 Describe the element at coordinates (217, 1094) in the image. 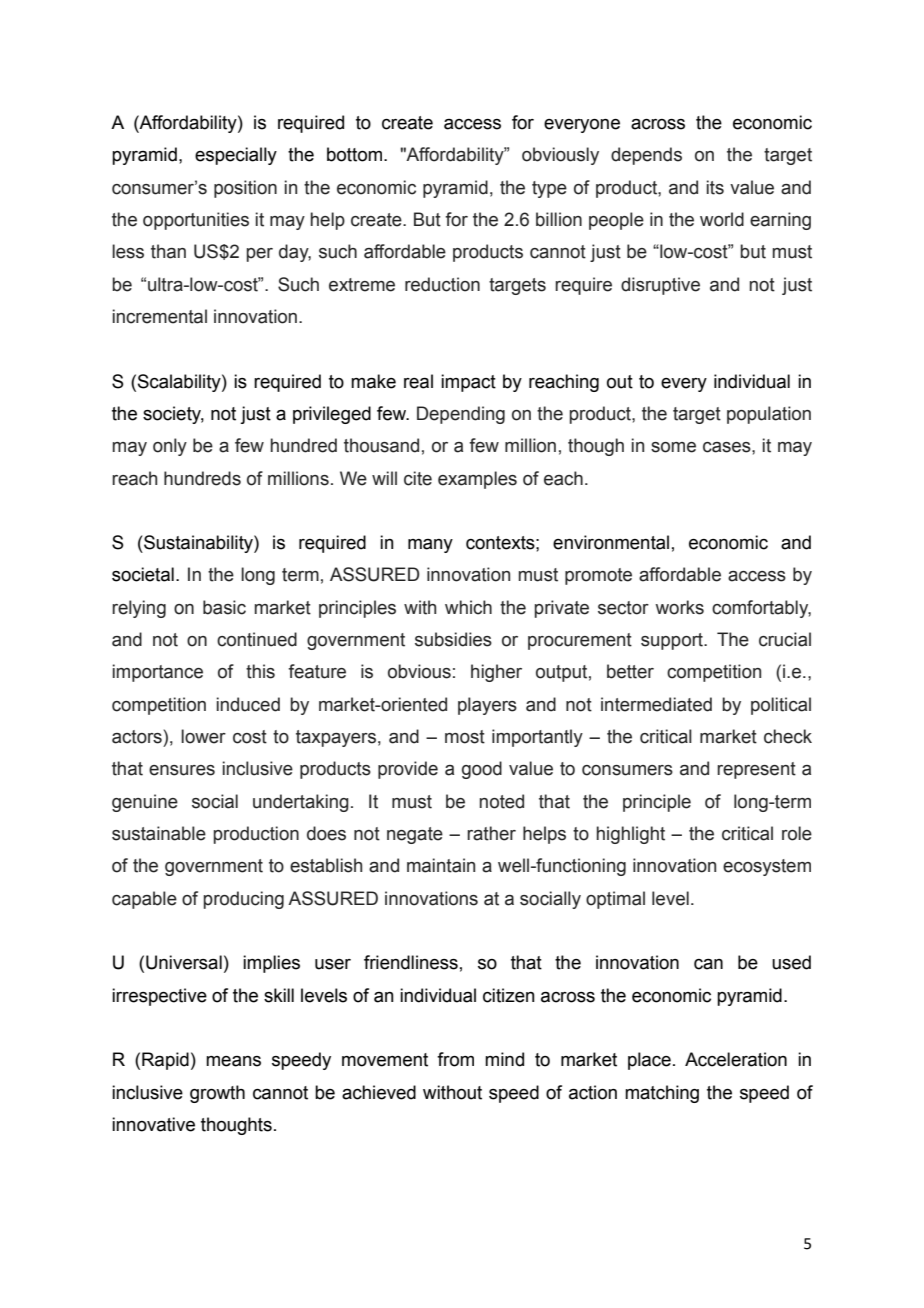

I see `growth` at that location.
